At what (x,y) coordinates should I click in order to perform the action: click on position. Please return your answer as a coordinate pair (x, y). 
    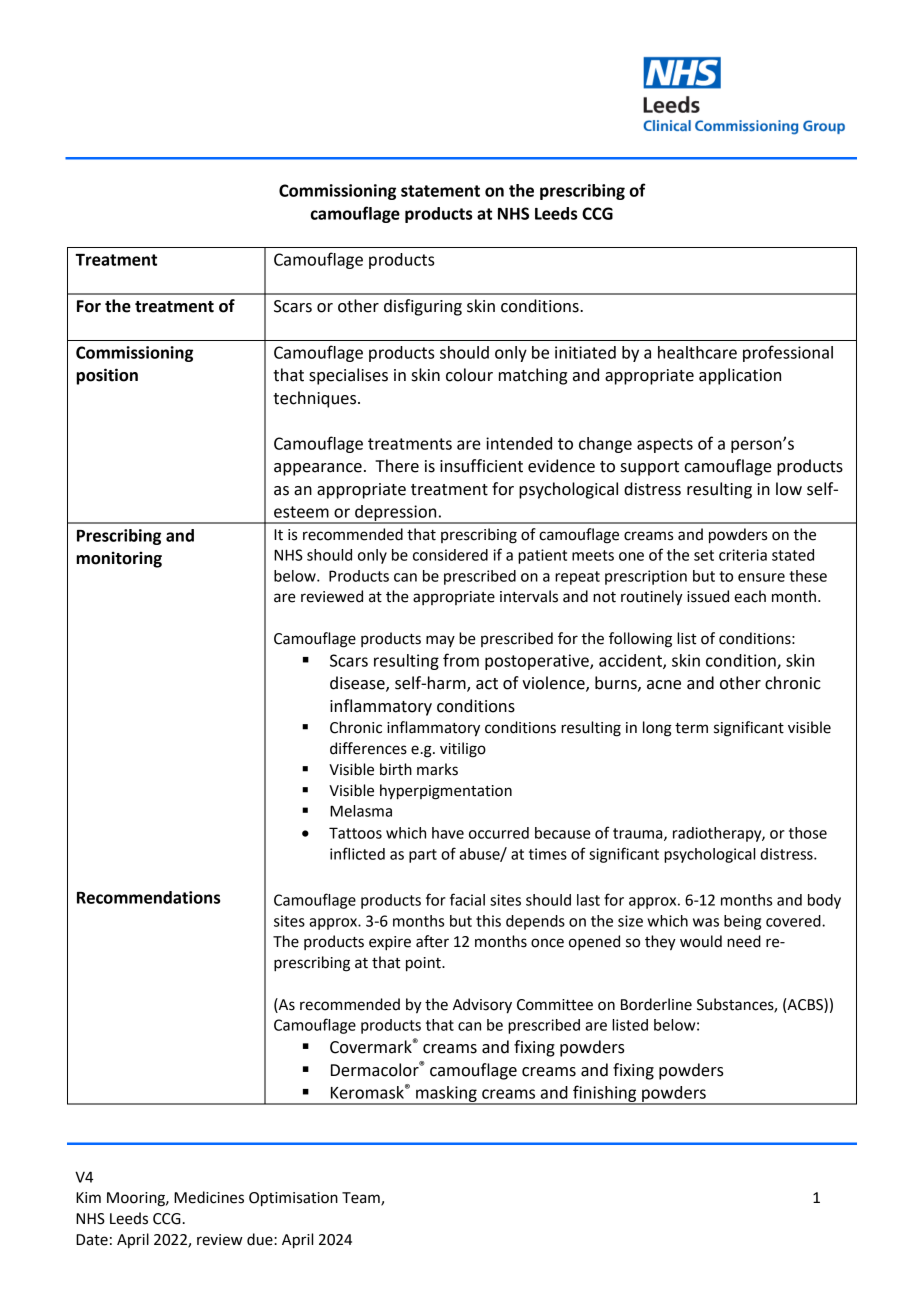
    Looking at the image, I should click on (107, 376).
